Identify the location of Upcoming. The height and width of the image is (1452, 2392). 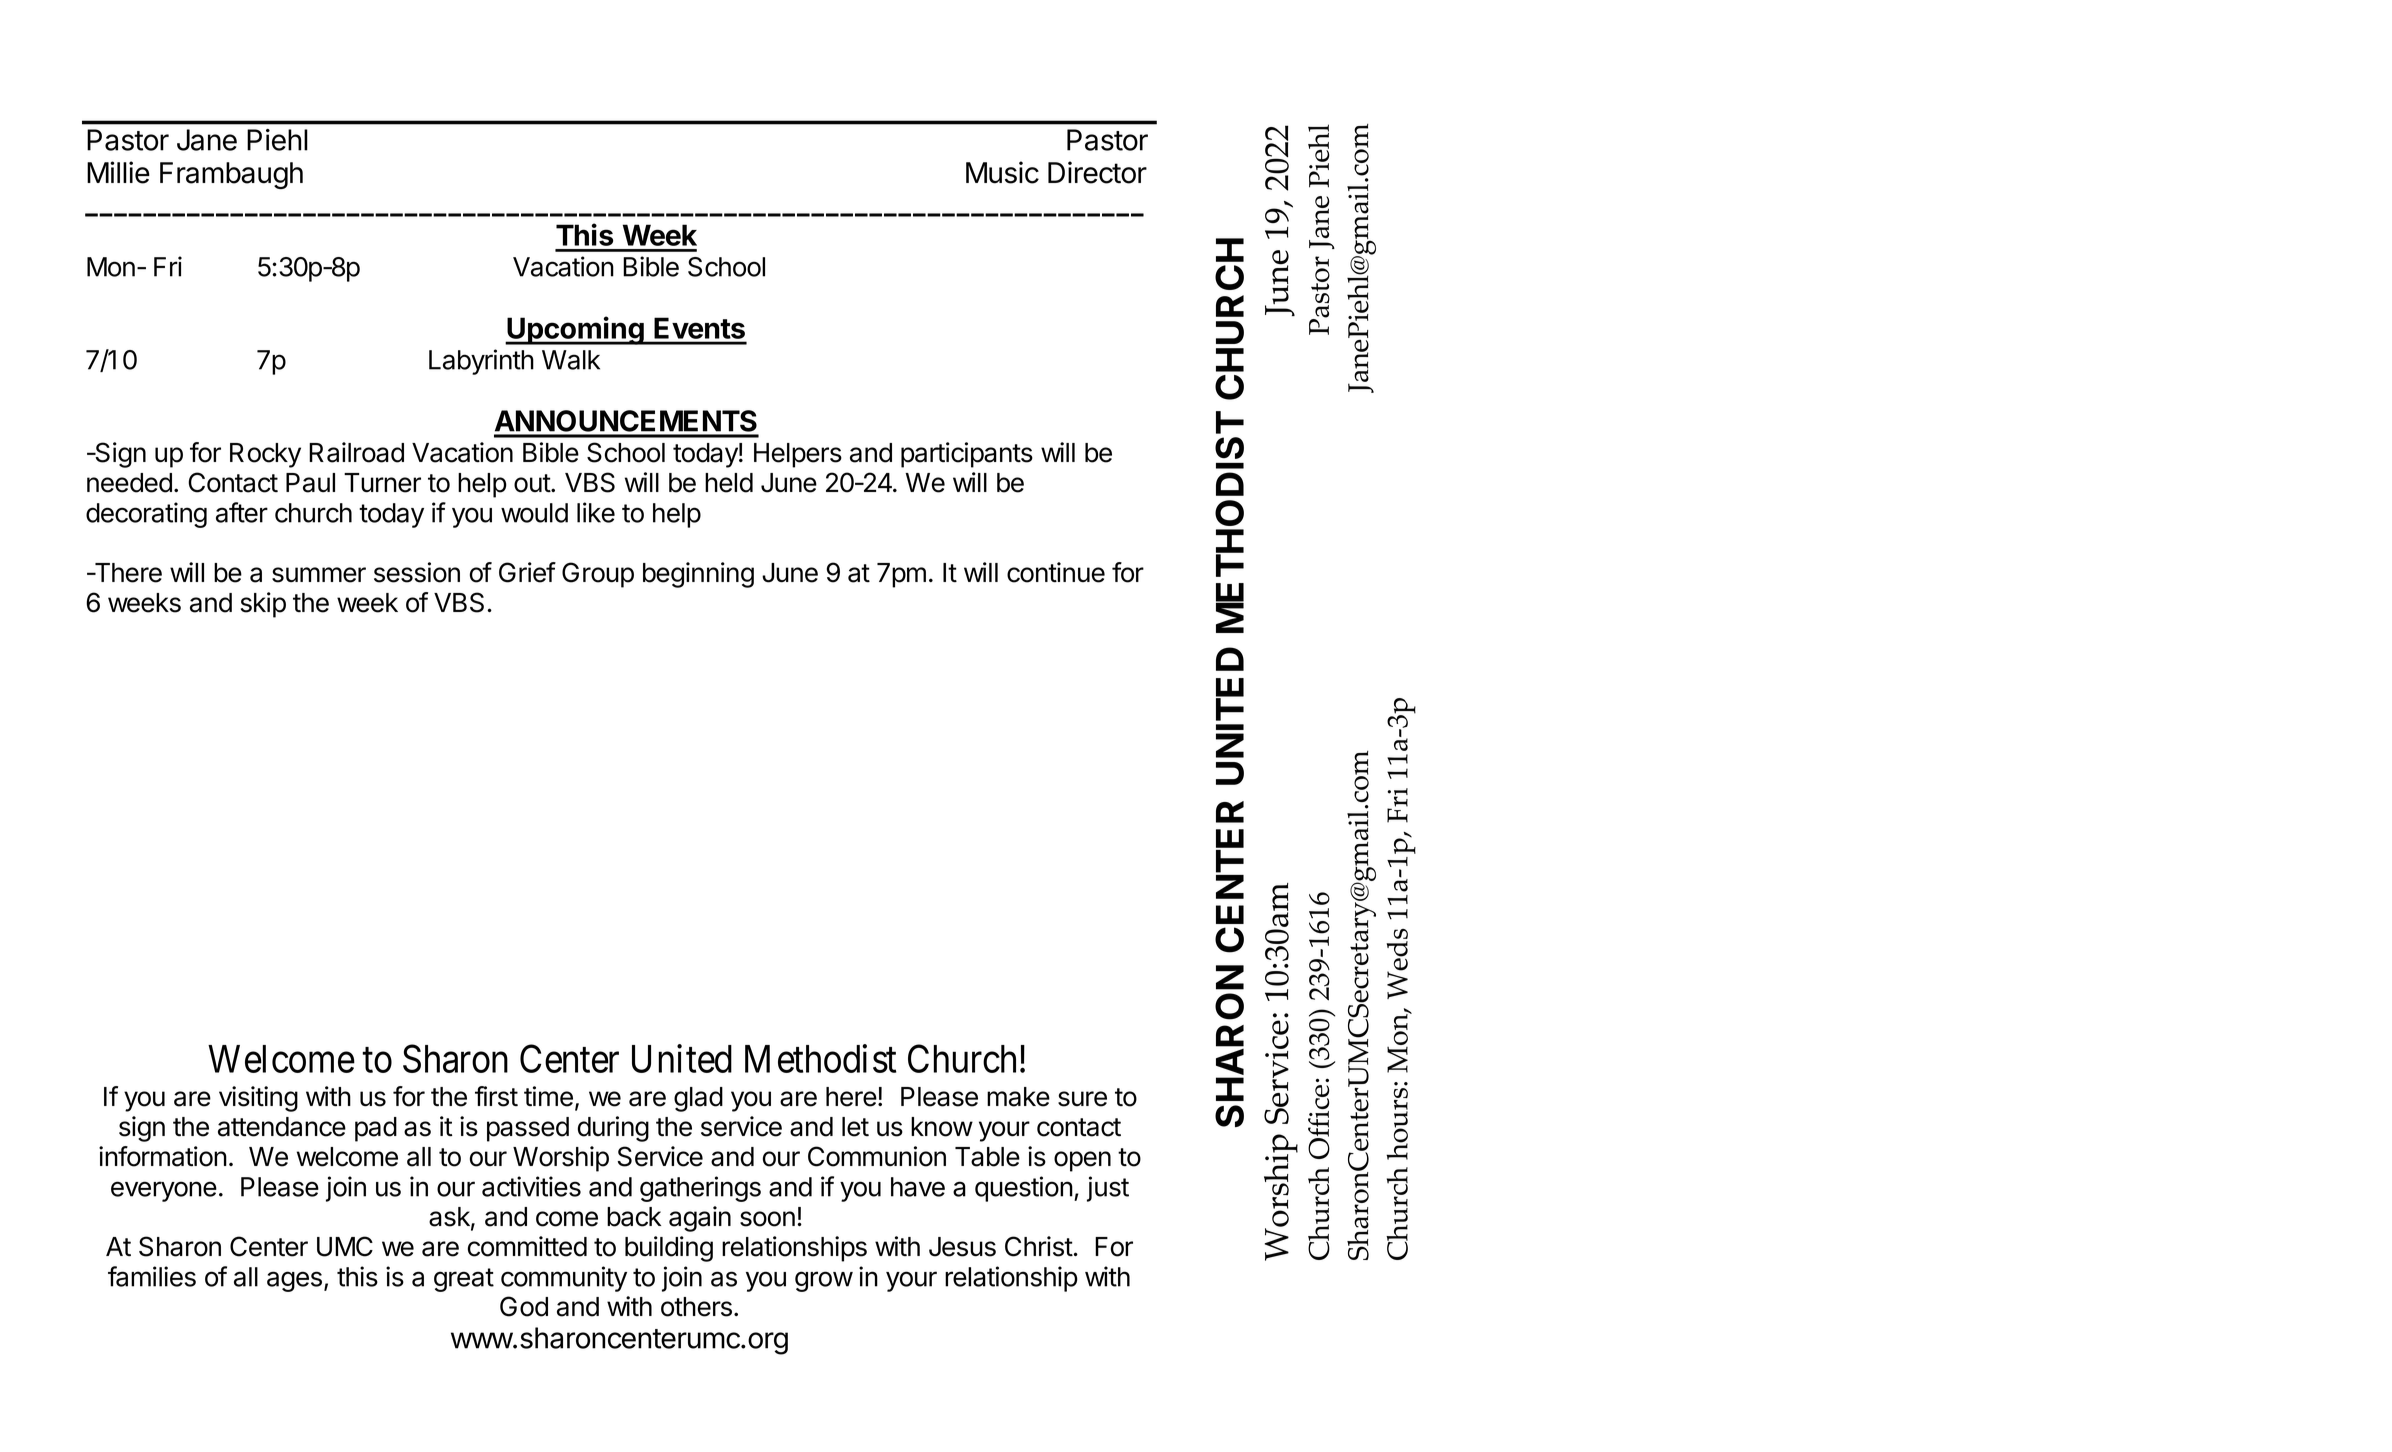
(575, 330).
